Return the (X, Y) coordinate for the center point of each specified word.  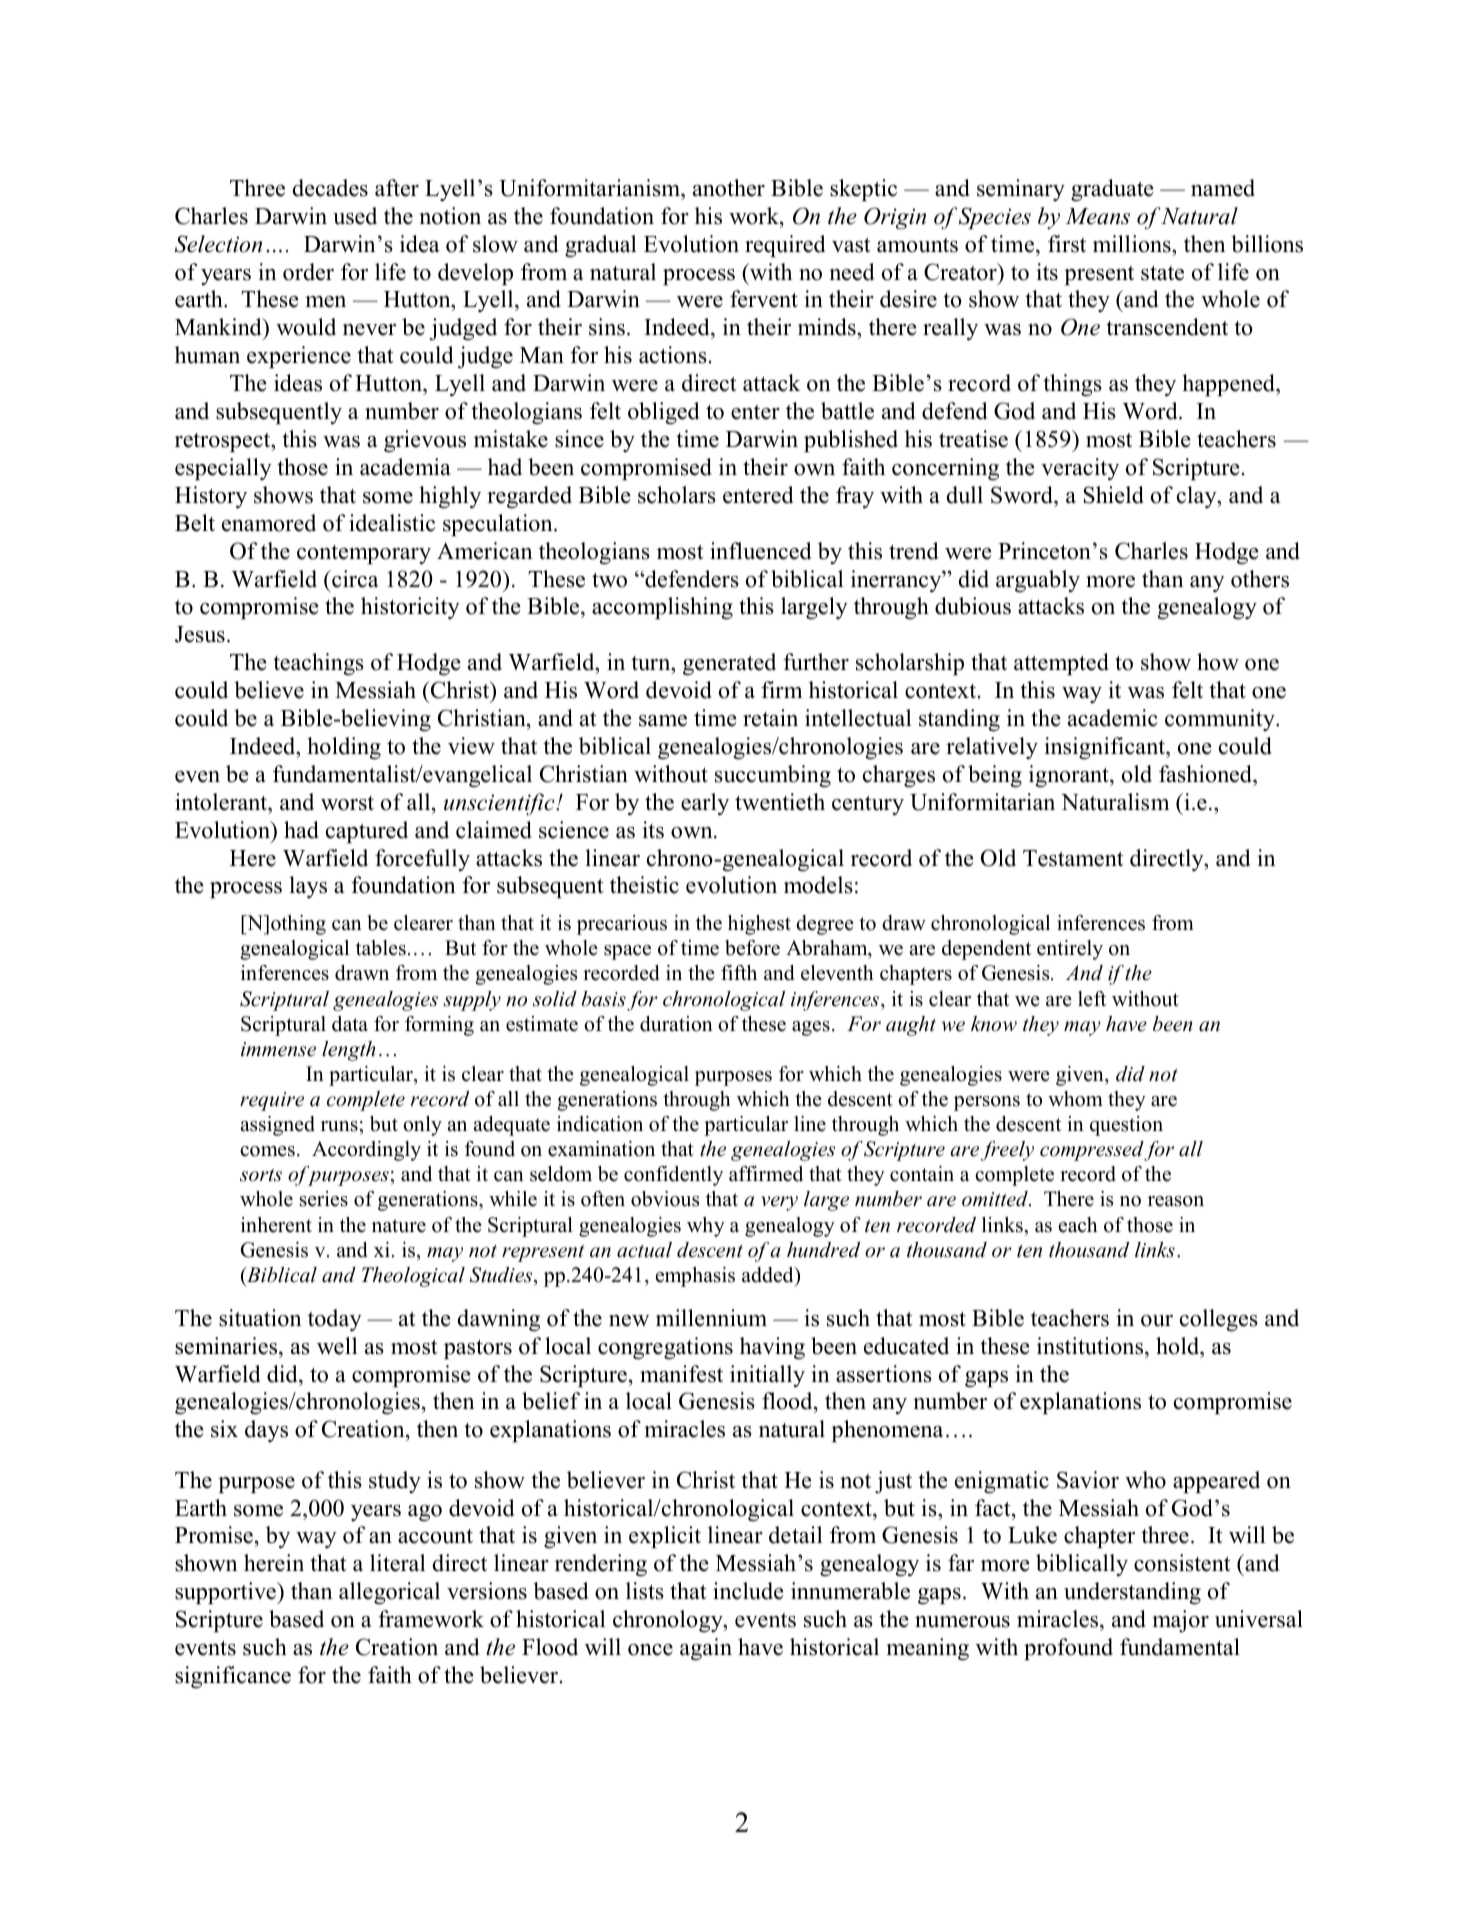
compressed (1092, 1151)
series (324, 1199)
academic (1113, 718)
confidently (673, 1176)
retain (770, 718)
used (355, 216)
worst (347, 803)
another (729, 188)
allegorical (389, 1593)
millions (1133, 244)
